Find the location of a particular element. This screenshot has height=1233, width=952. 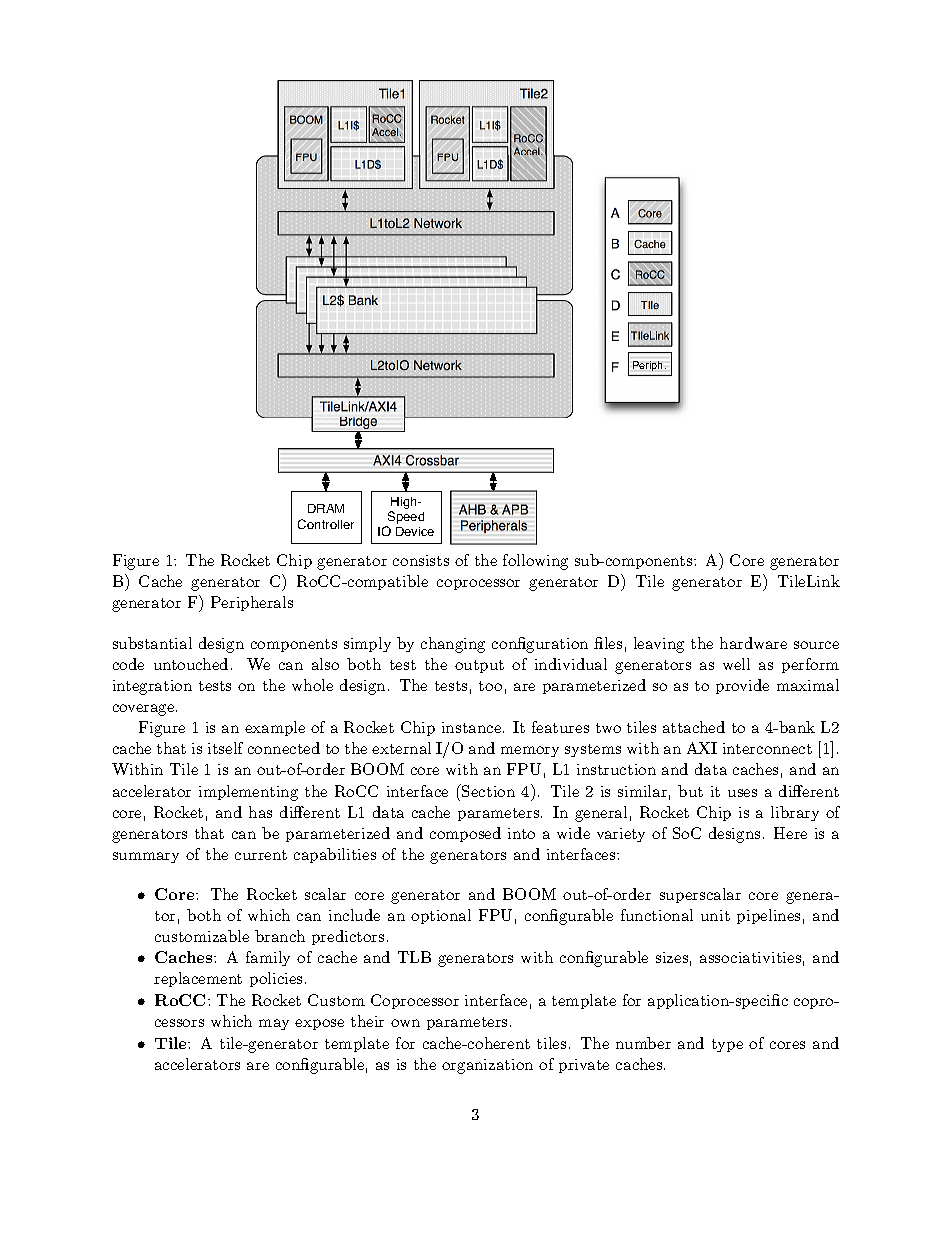

composed is located at coordinates (465, 834).
